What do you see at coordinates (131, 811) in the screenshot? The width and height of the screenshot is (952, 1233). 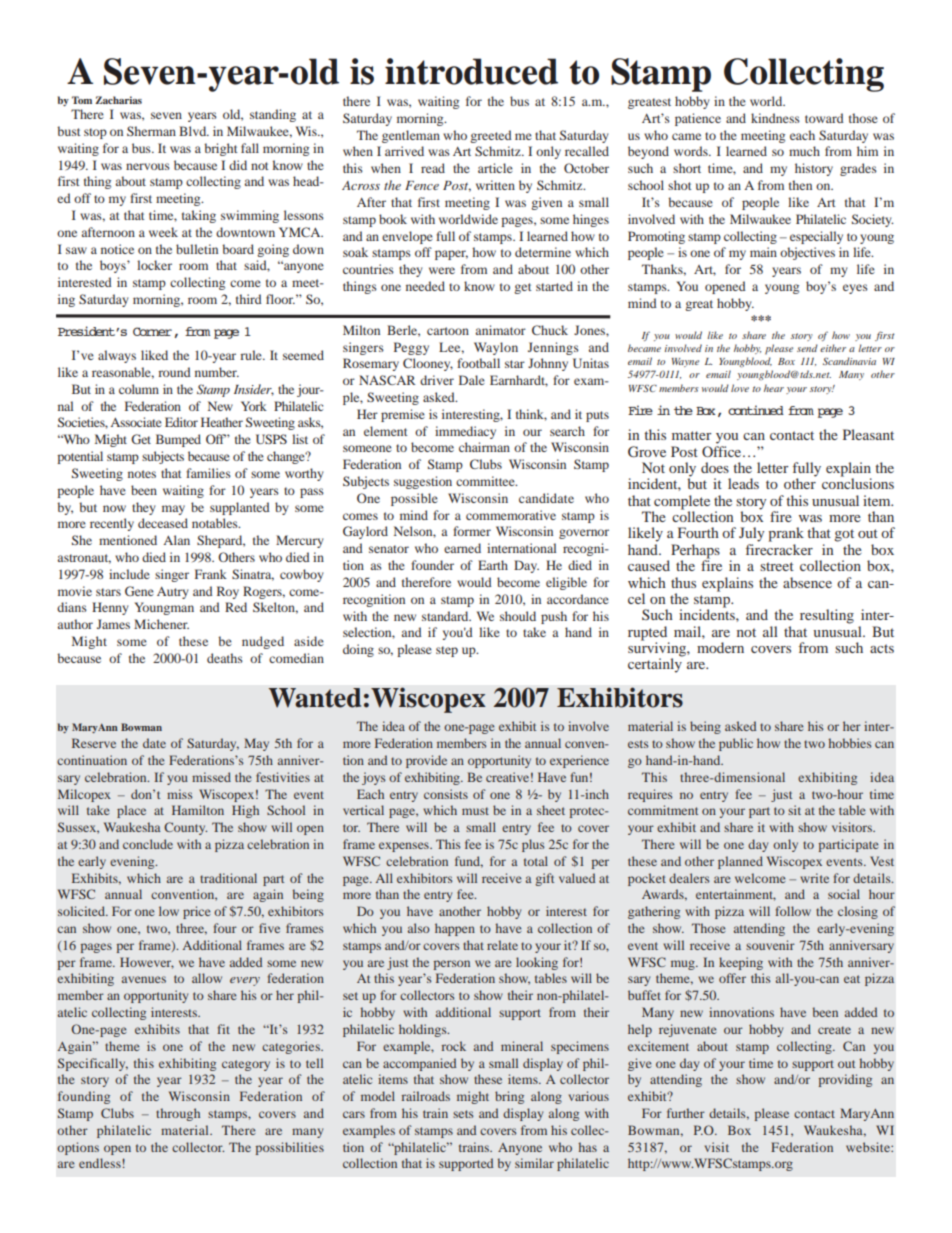 I see `place` at bounding box center [131, 811].
